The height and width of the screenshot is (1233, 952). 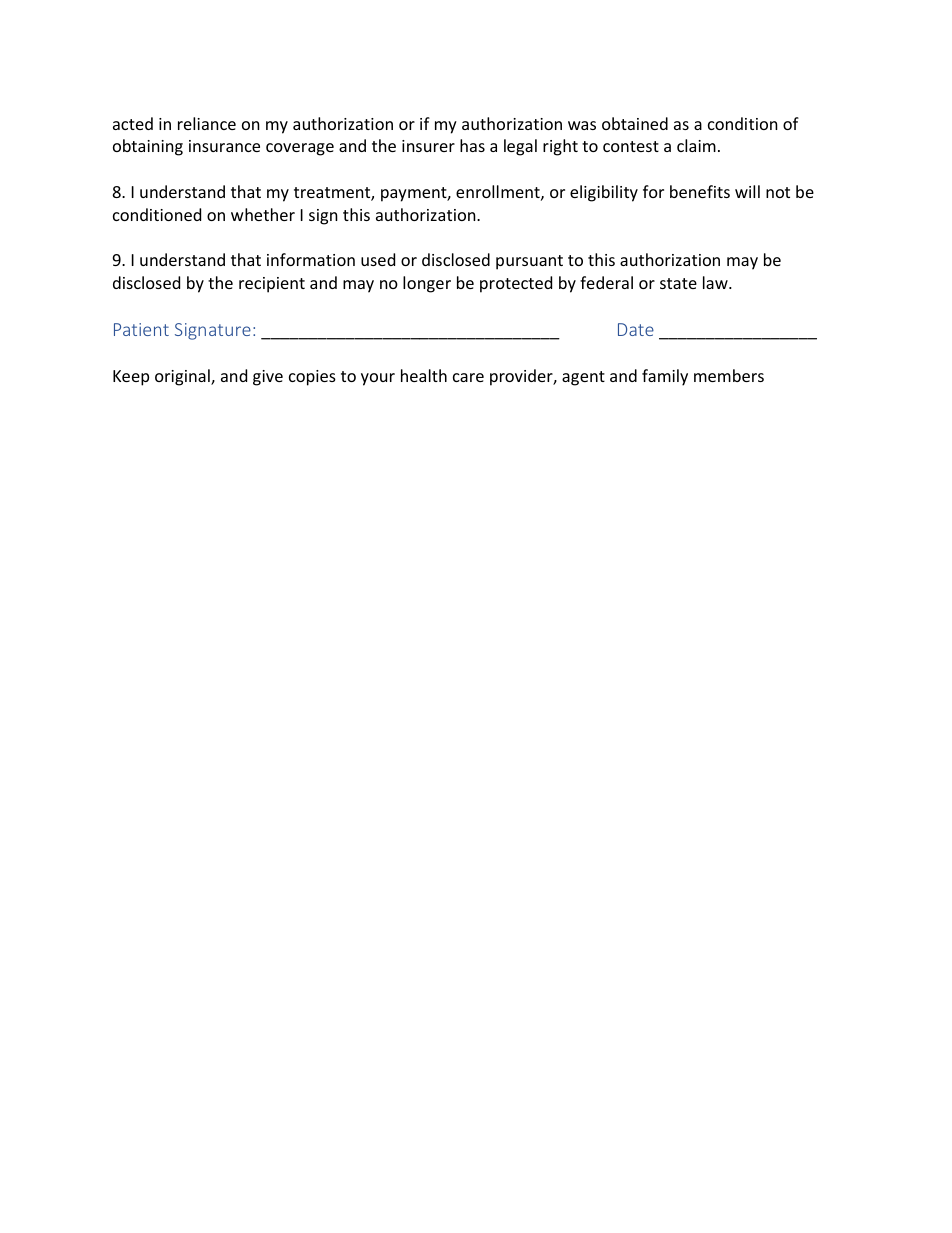 I want to click on care, so click(x=468, y=377).
